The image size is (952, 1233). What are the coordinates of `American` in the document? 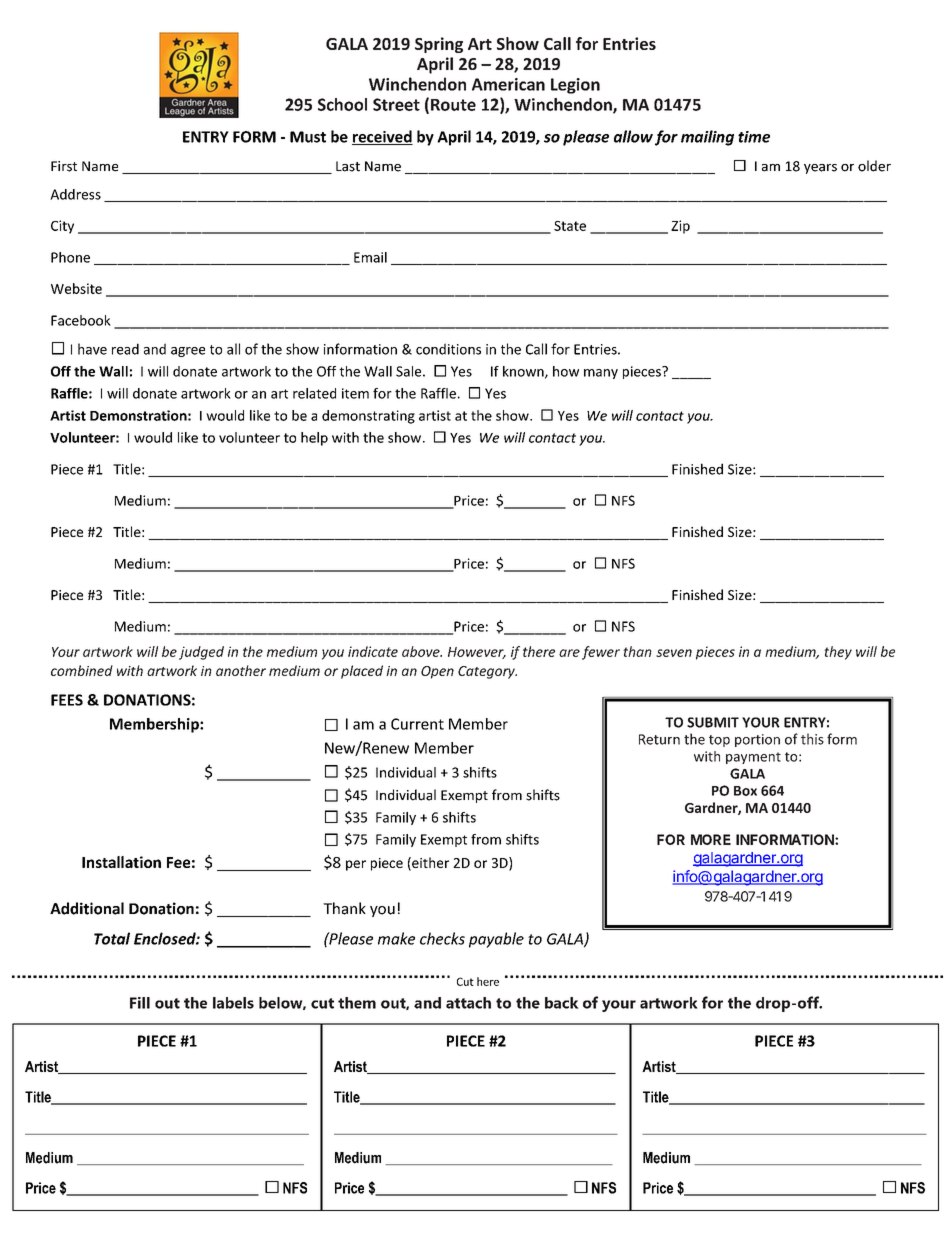 It's located at (508, 84).
